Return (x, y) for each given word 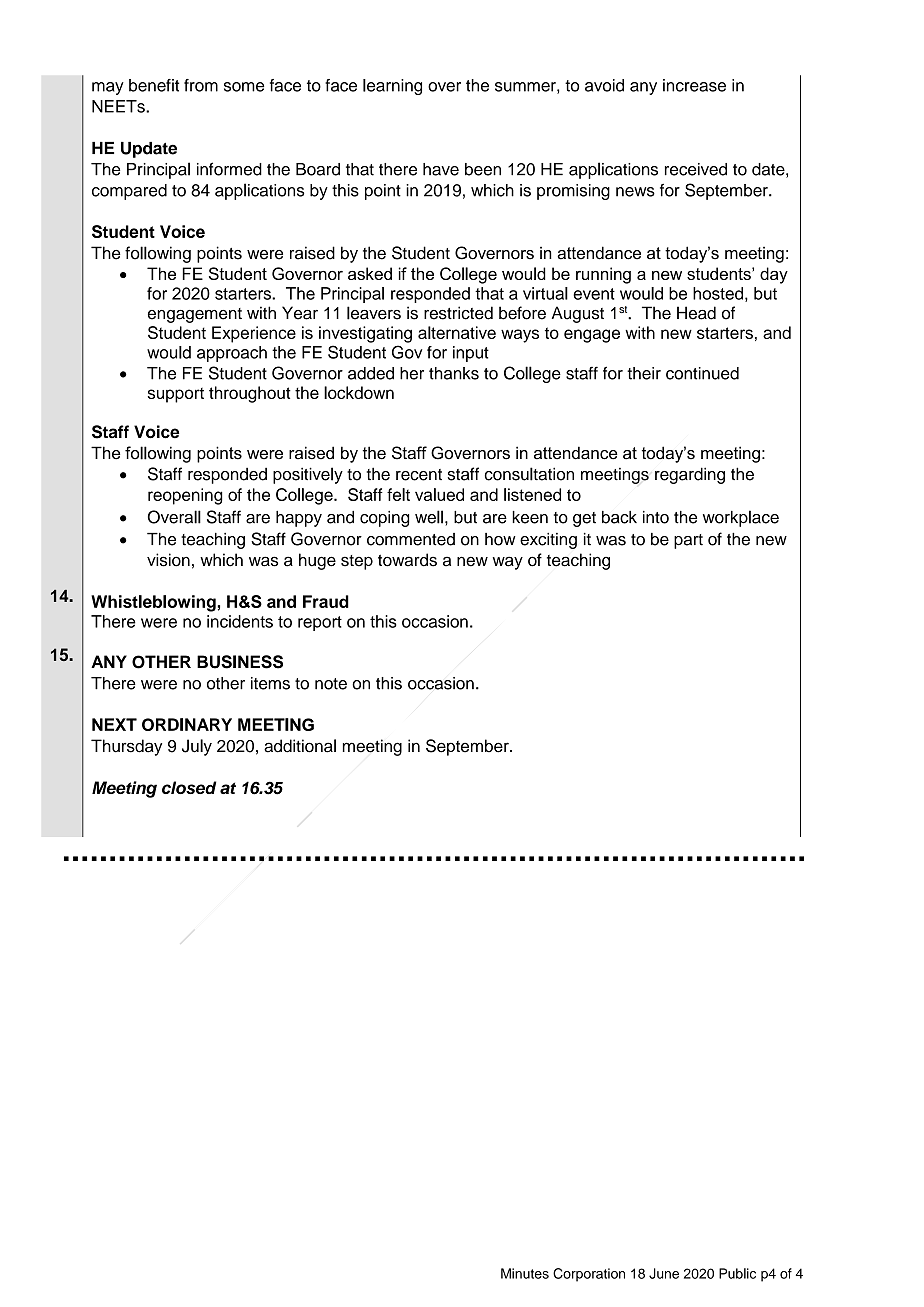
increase (694, 85)
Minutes (525, 1273)
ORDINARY (187, 724)
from (201, 85)
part (688, 541)
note (331, 684)
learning (392, 87)
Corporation (589, 1275)
